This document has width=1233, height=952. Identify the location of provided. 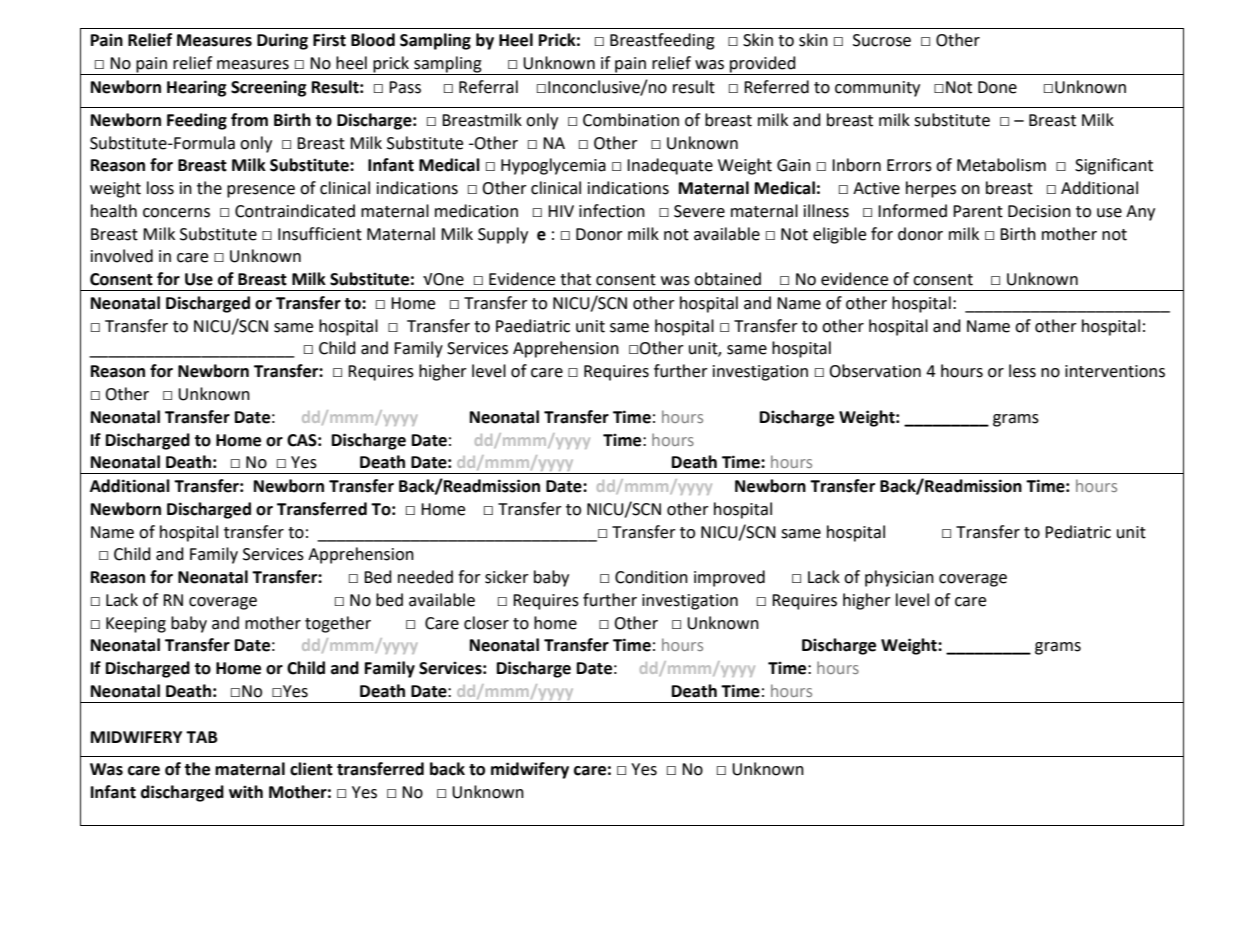
(763, 65).
